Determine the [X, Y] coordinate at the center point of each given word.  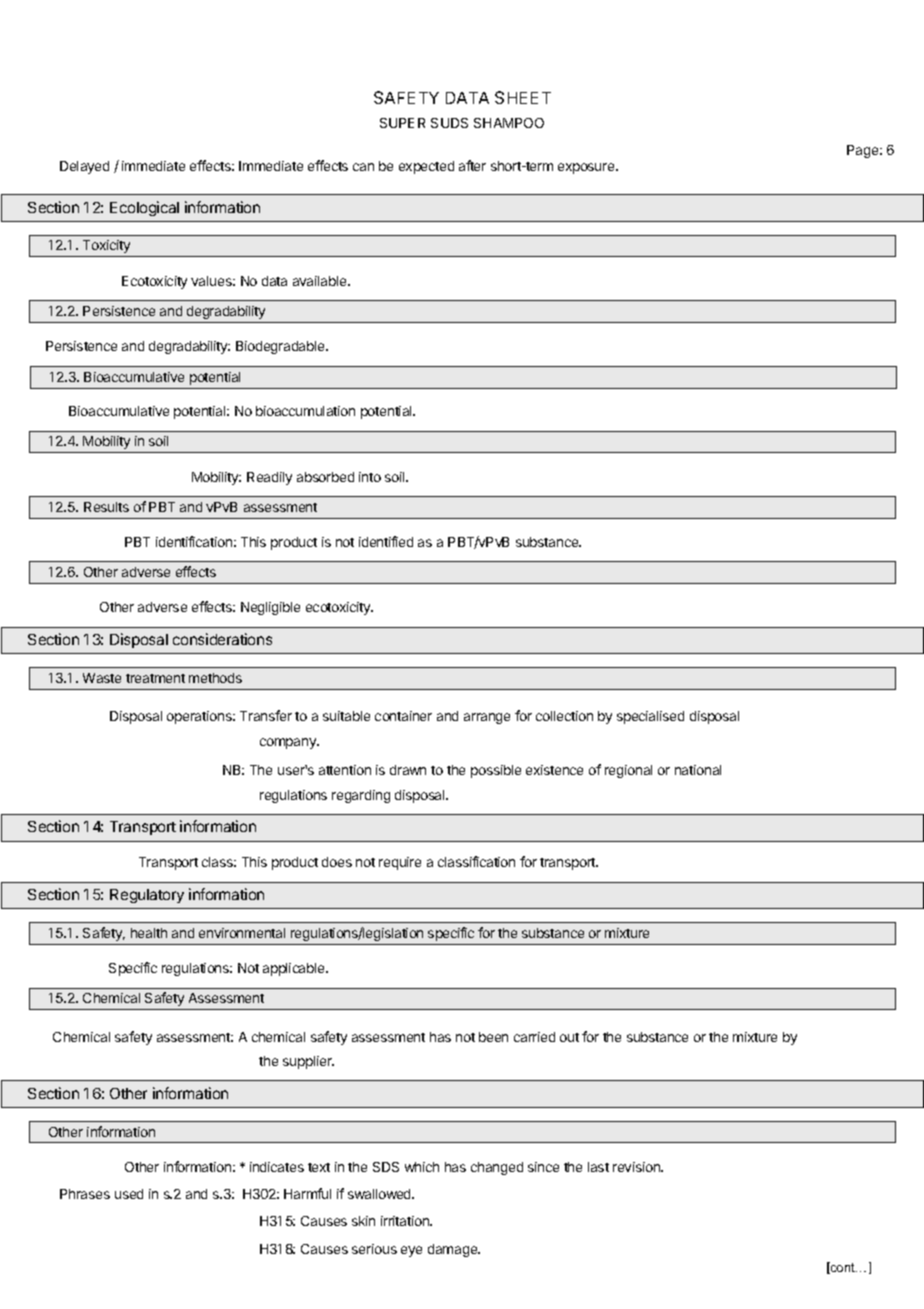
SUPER [402, 123]
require [400, 863]
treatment [155, 678]
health [149, 933]
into [370, 477]
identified [386, 541]
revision [637, 1167]
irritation [406, 1221]
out [569, 1037]
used [129, 1194]
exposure [587, 168]
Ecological [144, 208]
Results [106, 507]
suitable [346, 716]
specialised [650, 717]
